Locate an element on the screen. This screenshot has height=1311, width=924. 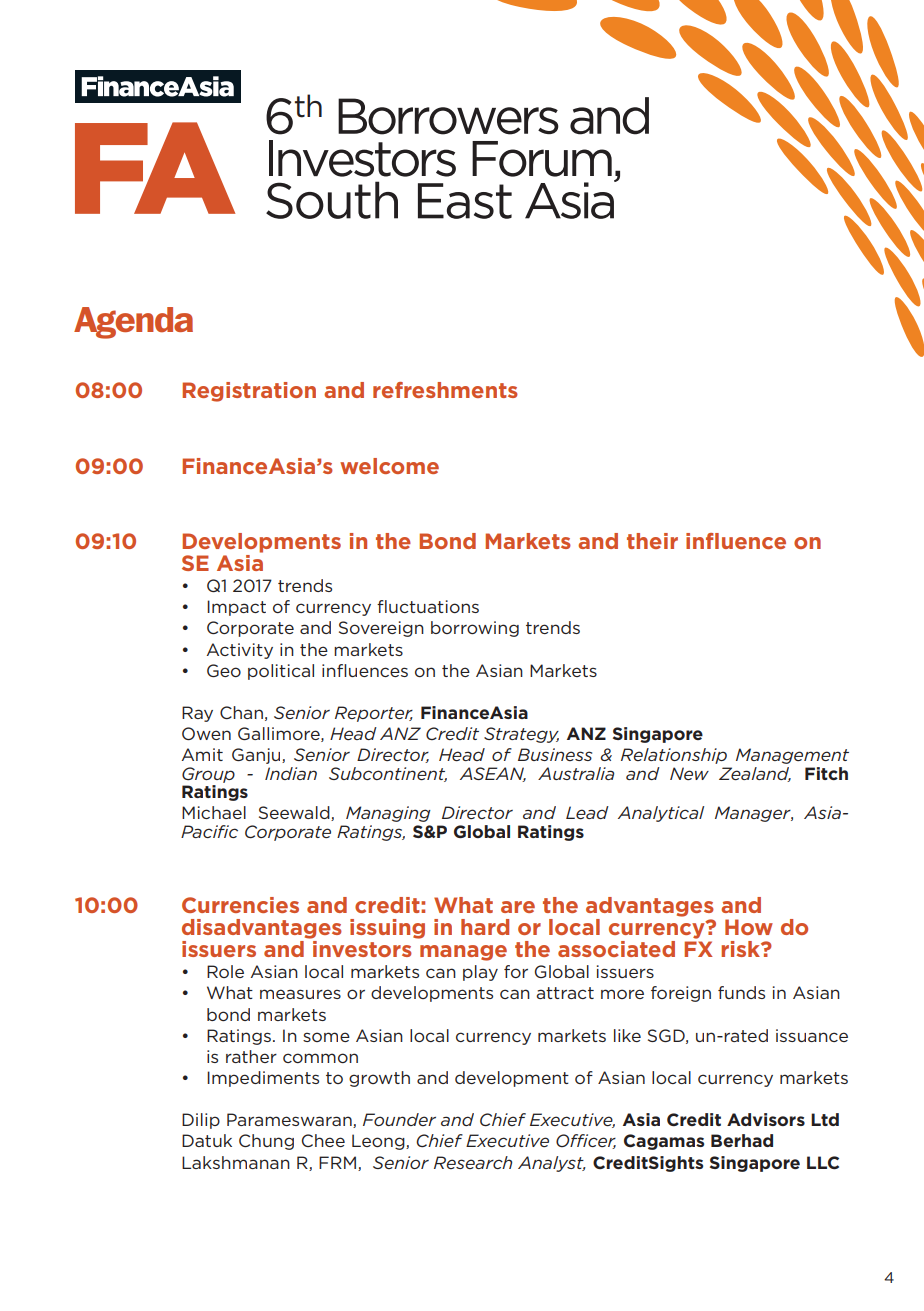
Activity is located at coordinates (240, 651).
